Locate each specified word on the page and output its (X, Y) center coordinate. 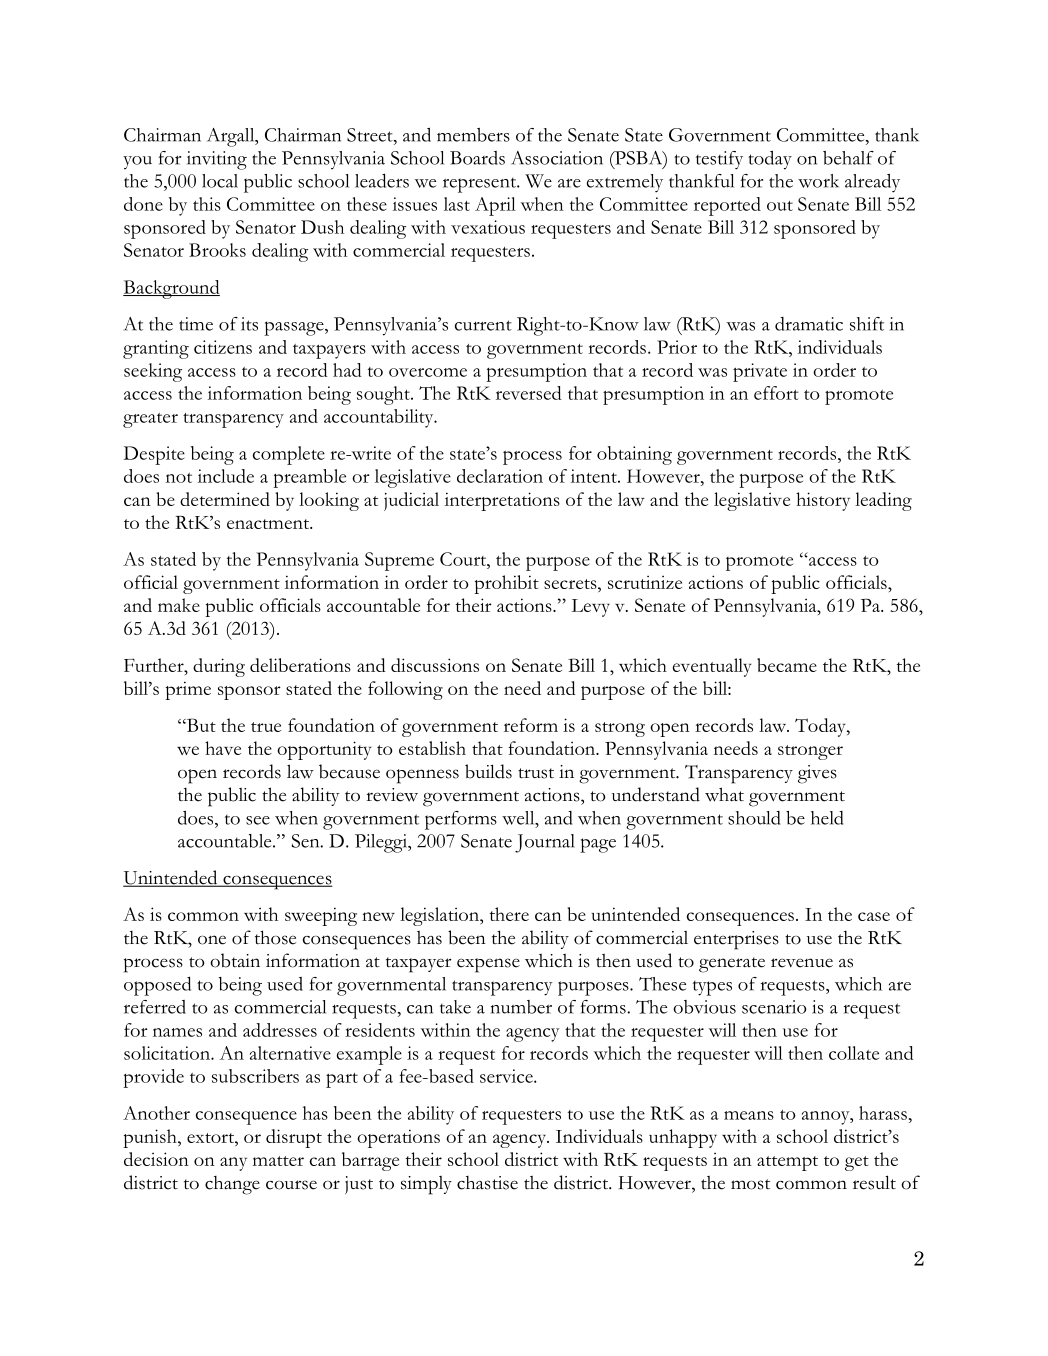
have (223, 748)
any (233, 1164)
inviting (217, 160)
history (823, 501)
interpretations (502, 501)
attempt (787, 1163)
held (827, 818)
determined (225, 499)
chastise (487, 1183)
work (818, 181)
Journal (545, 843)
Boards (477, 158)
